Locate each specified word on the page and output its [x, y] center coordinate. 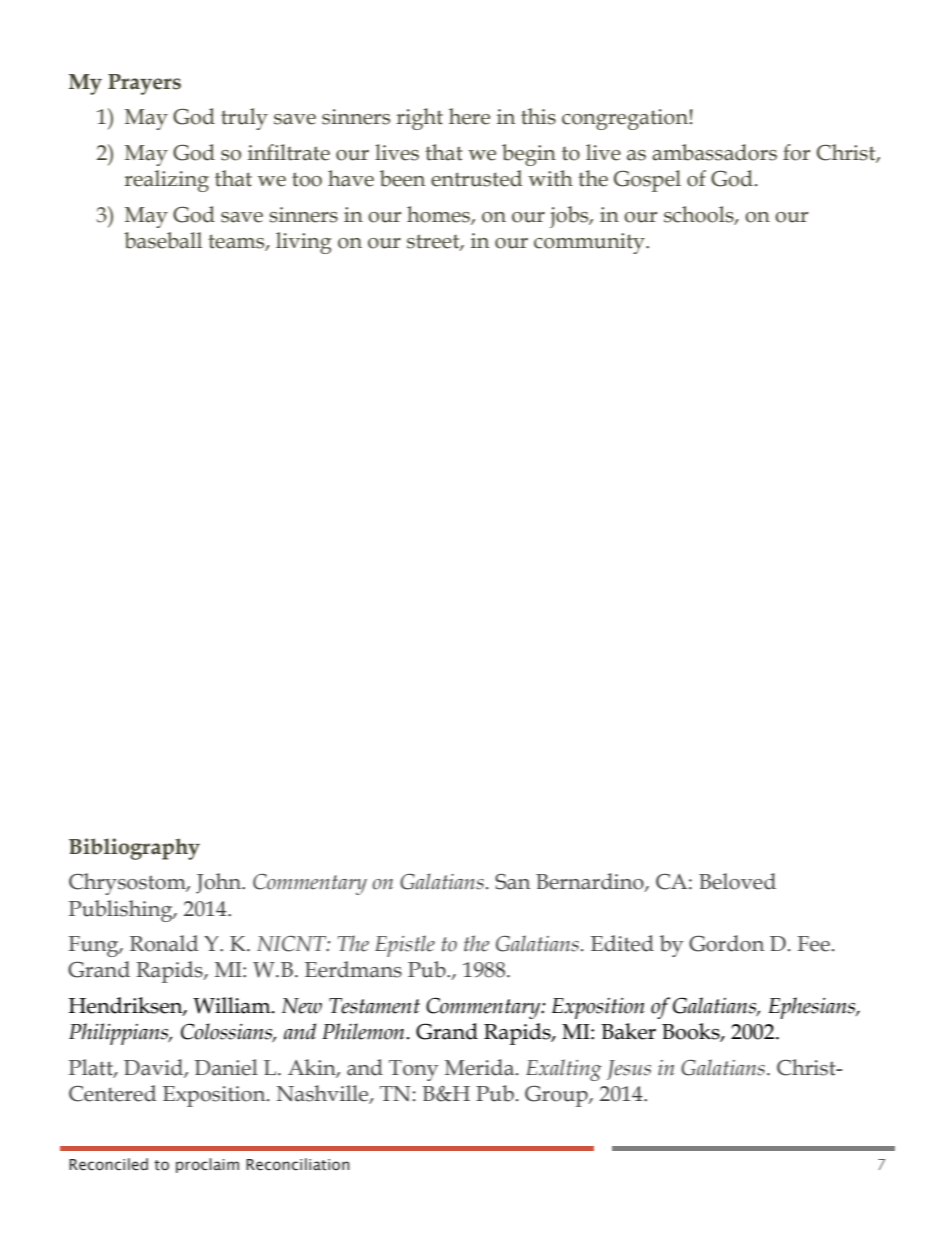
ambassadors [714, 152]
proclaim [207, 1165]
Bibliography [134, 849]
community [590, 243]
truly [244, 119]
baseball [163, 240]
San [512, 882]
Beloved [737, 881]
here [469, 116]
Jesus [629, 1070]
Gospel [647, 181]
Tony [413, 1070]
